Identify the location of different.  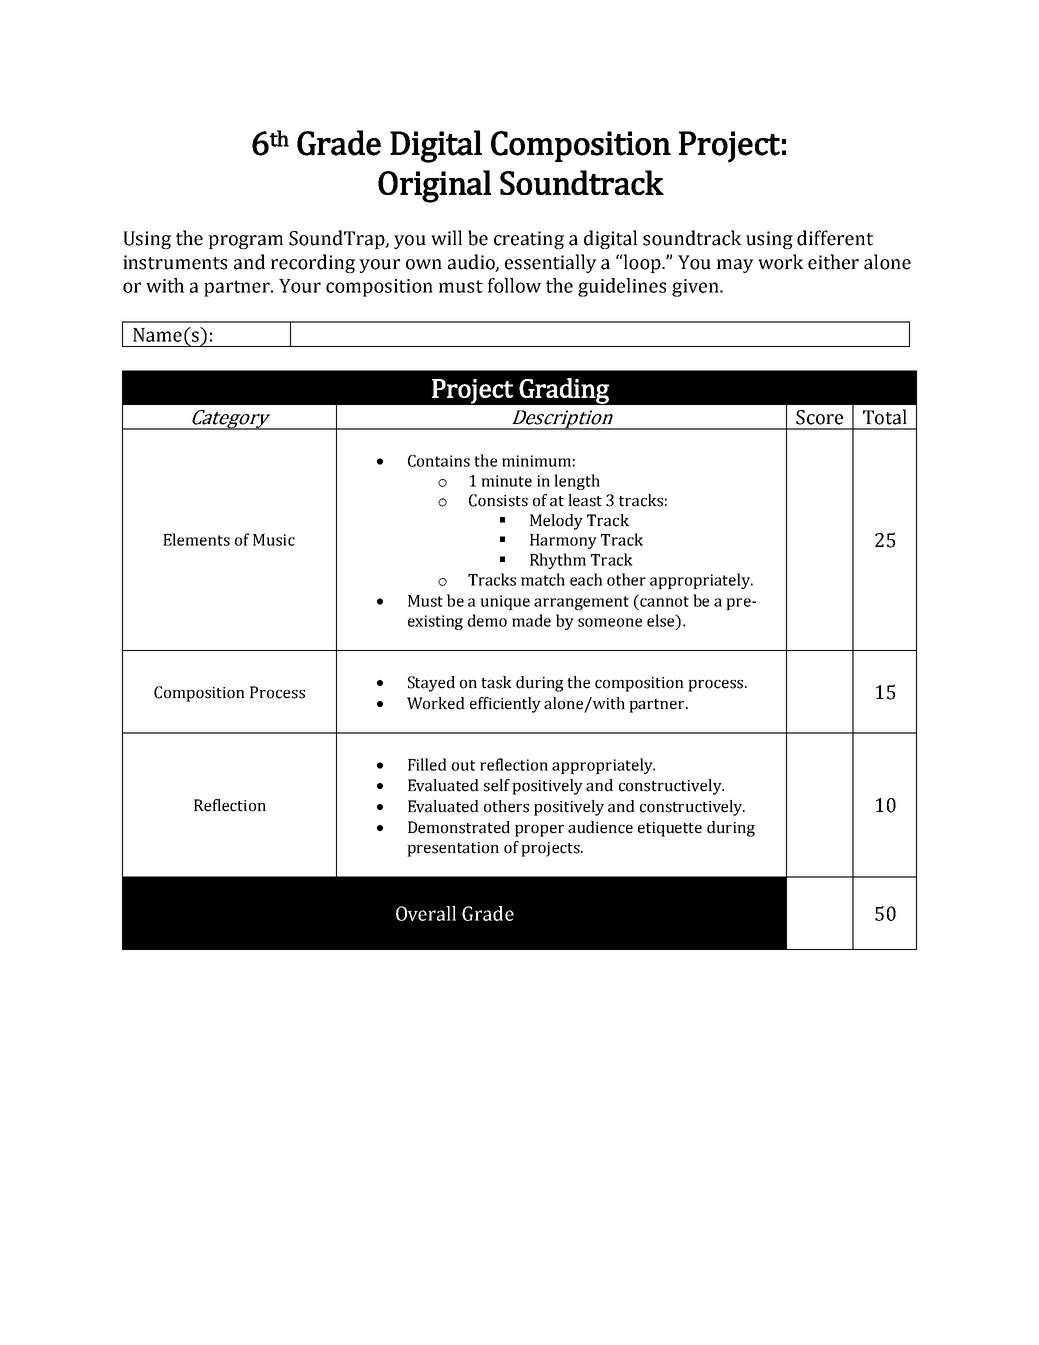
(835, 238).
